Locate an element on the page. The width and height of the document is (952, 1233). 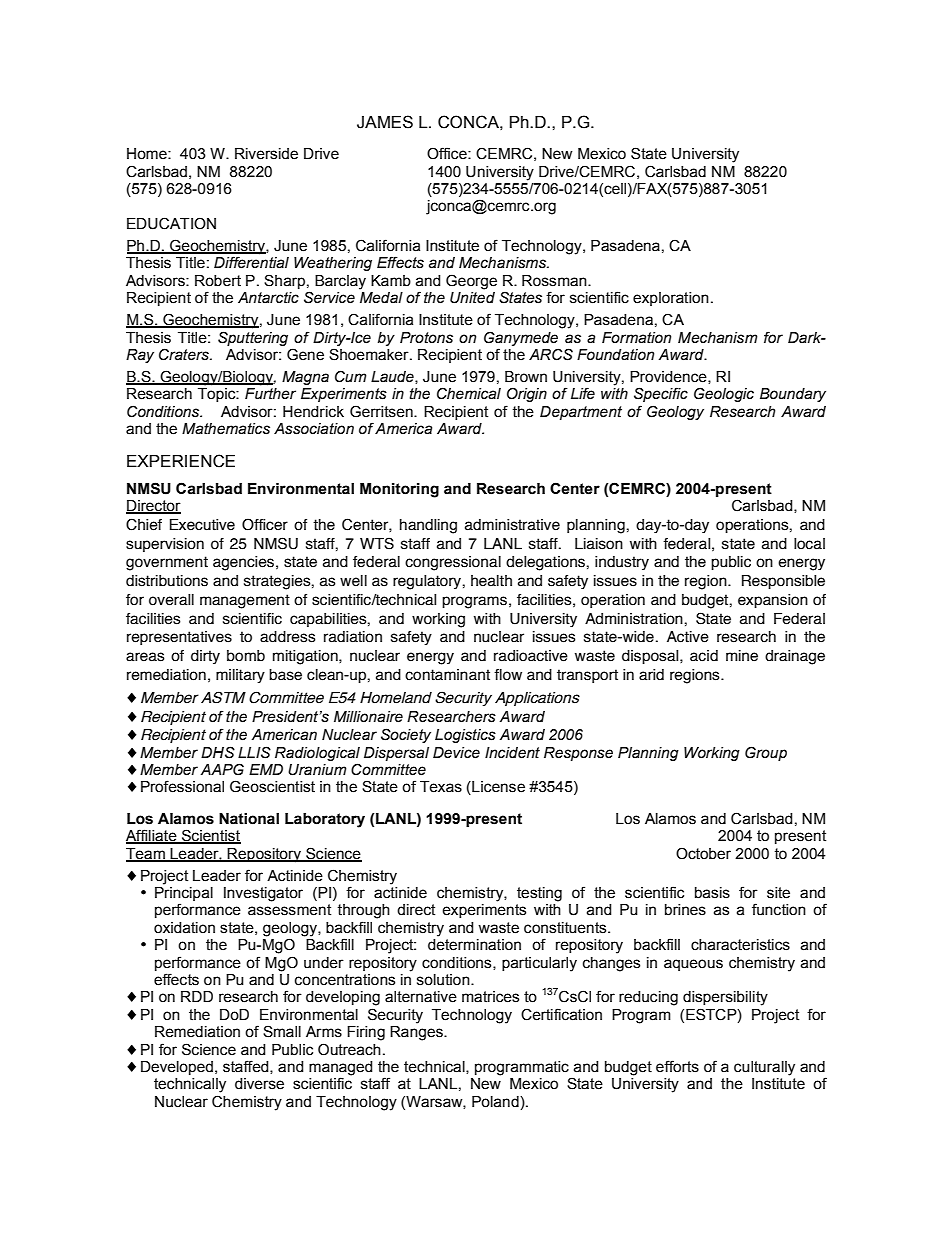
health is located at coordinates (491, 581).
